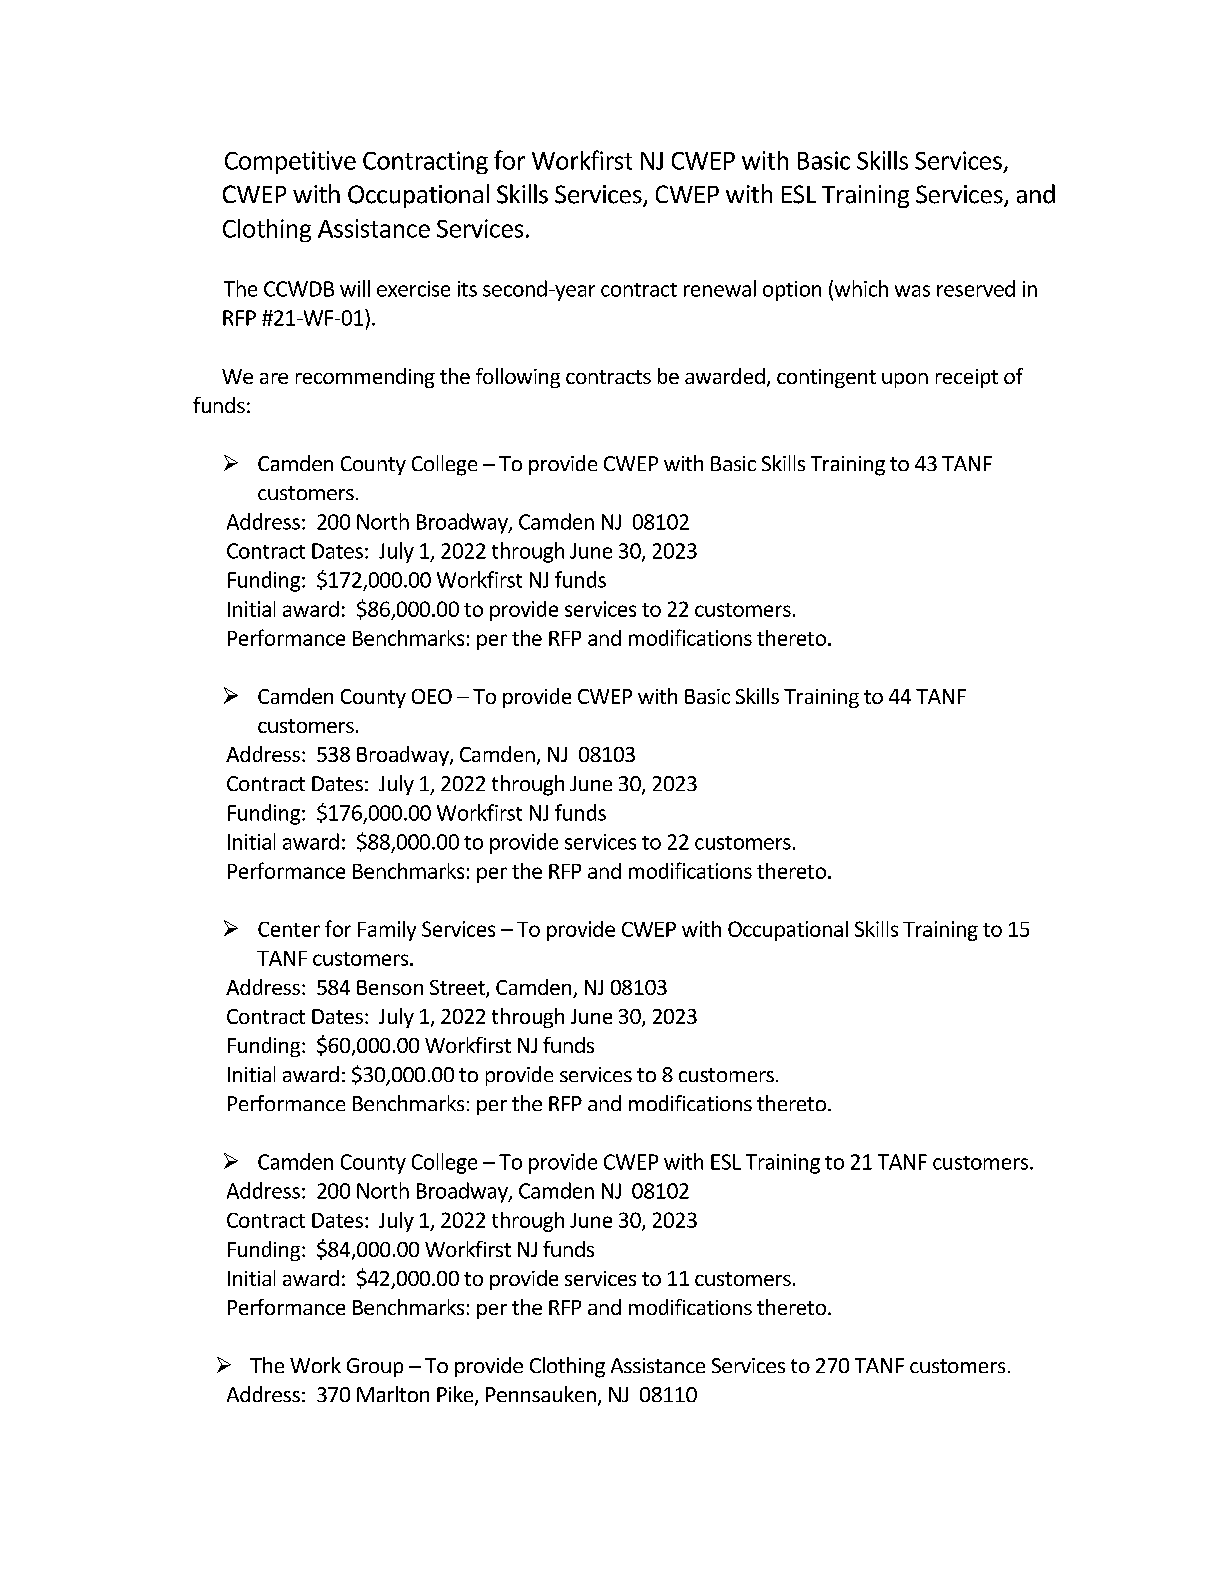  Describe the element at coordinates (720, 288) in the screenshot. I see `renewal` at that location.
